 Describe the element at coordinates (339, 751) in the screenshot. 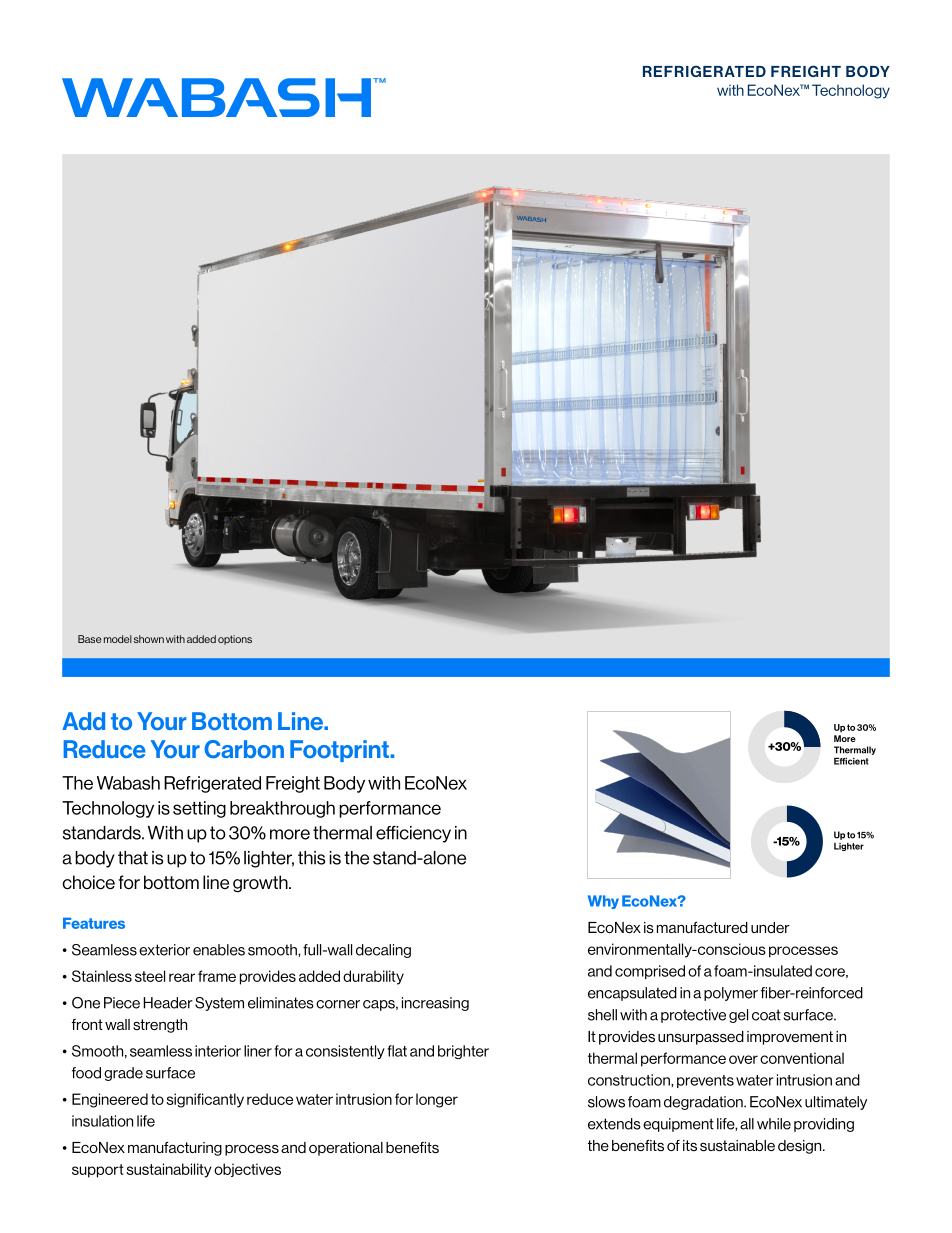

I see `Footprint` at that location.
